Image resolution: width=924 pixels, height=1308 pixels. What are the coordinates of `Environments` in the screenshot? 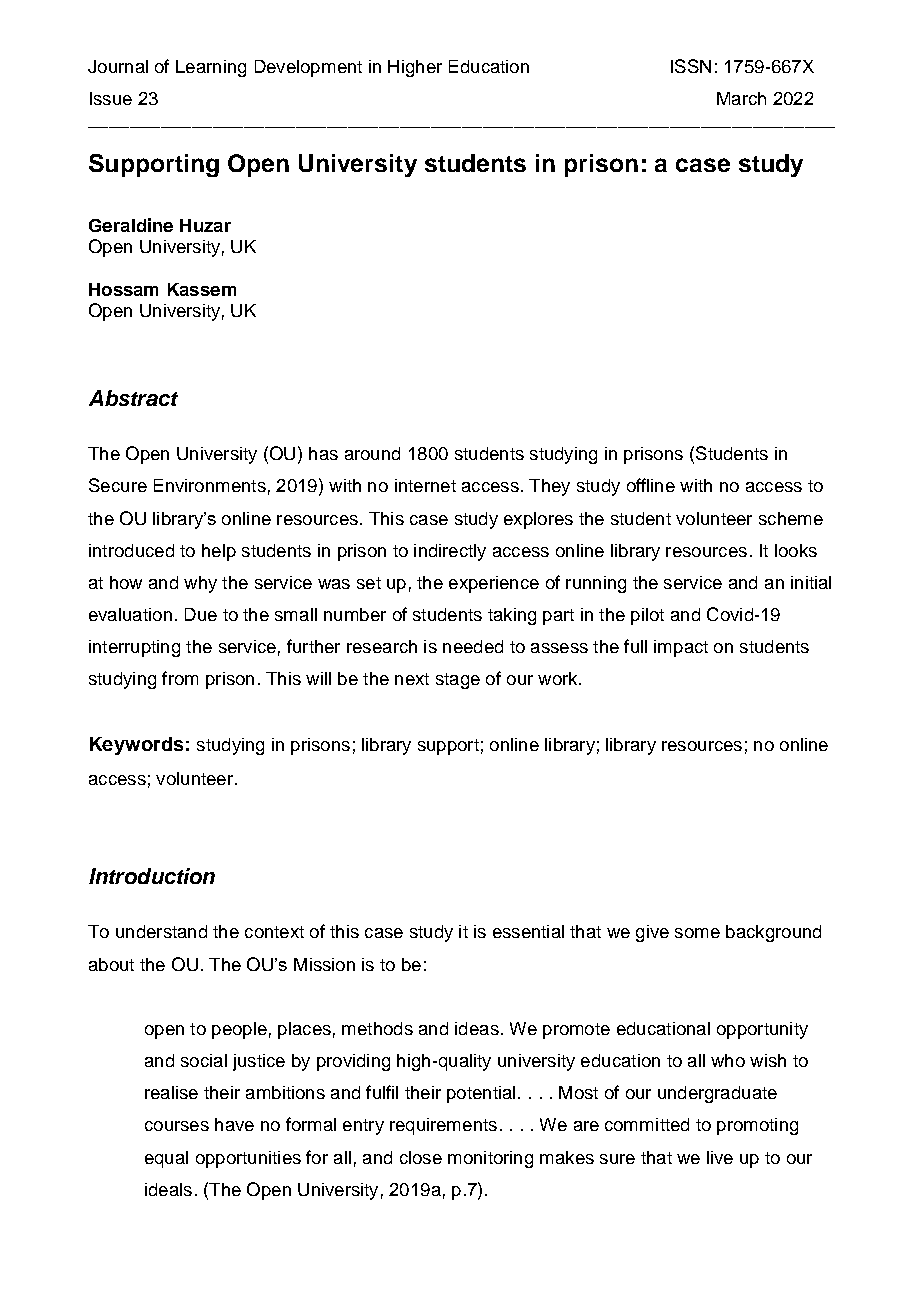 It's located at (210, 485).
